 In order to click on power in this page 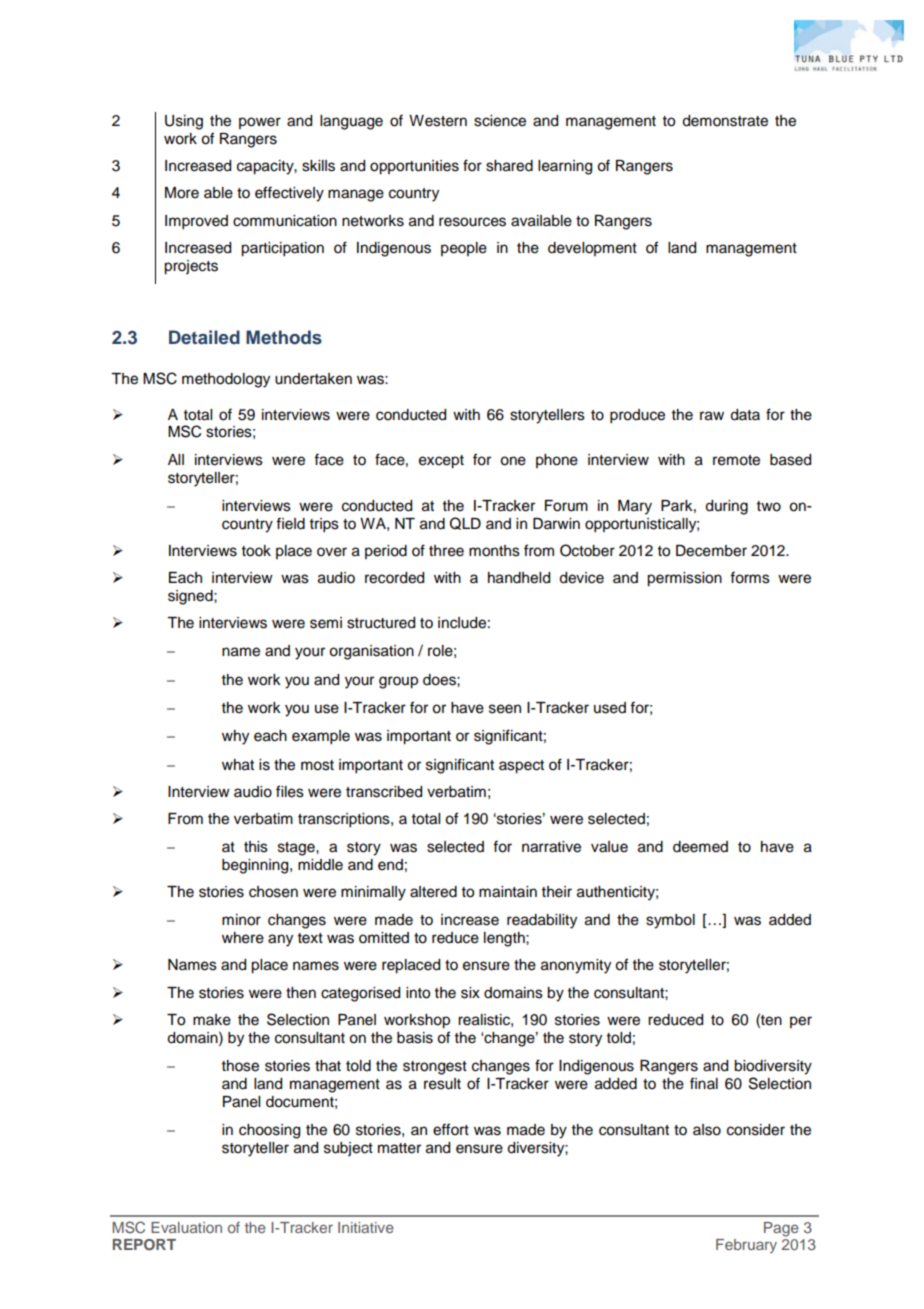, I will do `click(260, 123)`.
